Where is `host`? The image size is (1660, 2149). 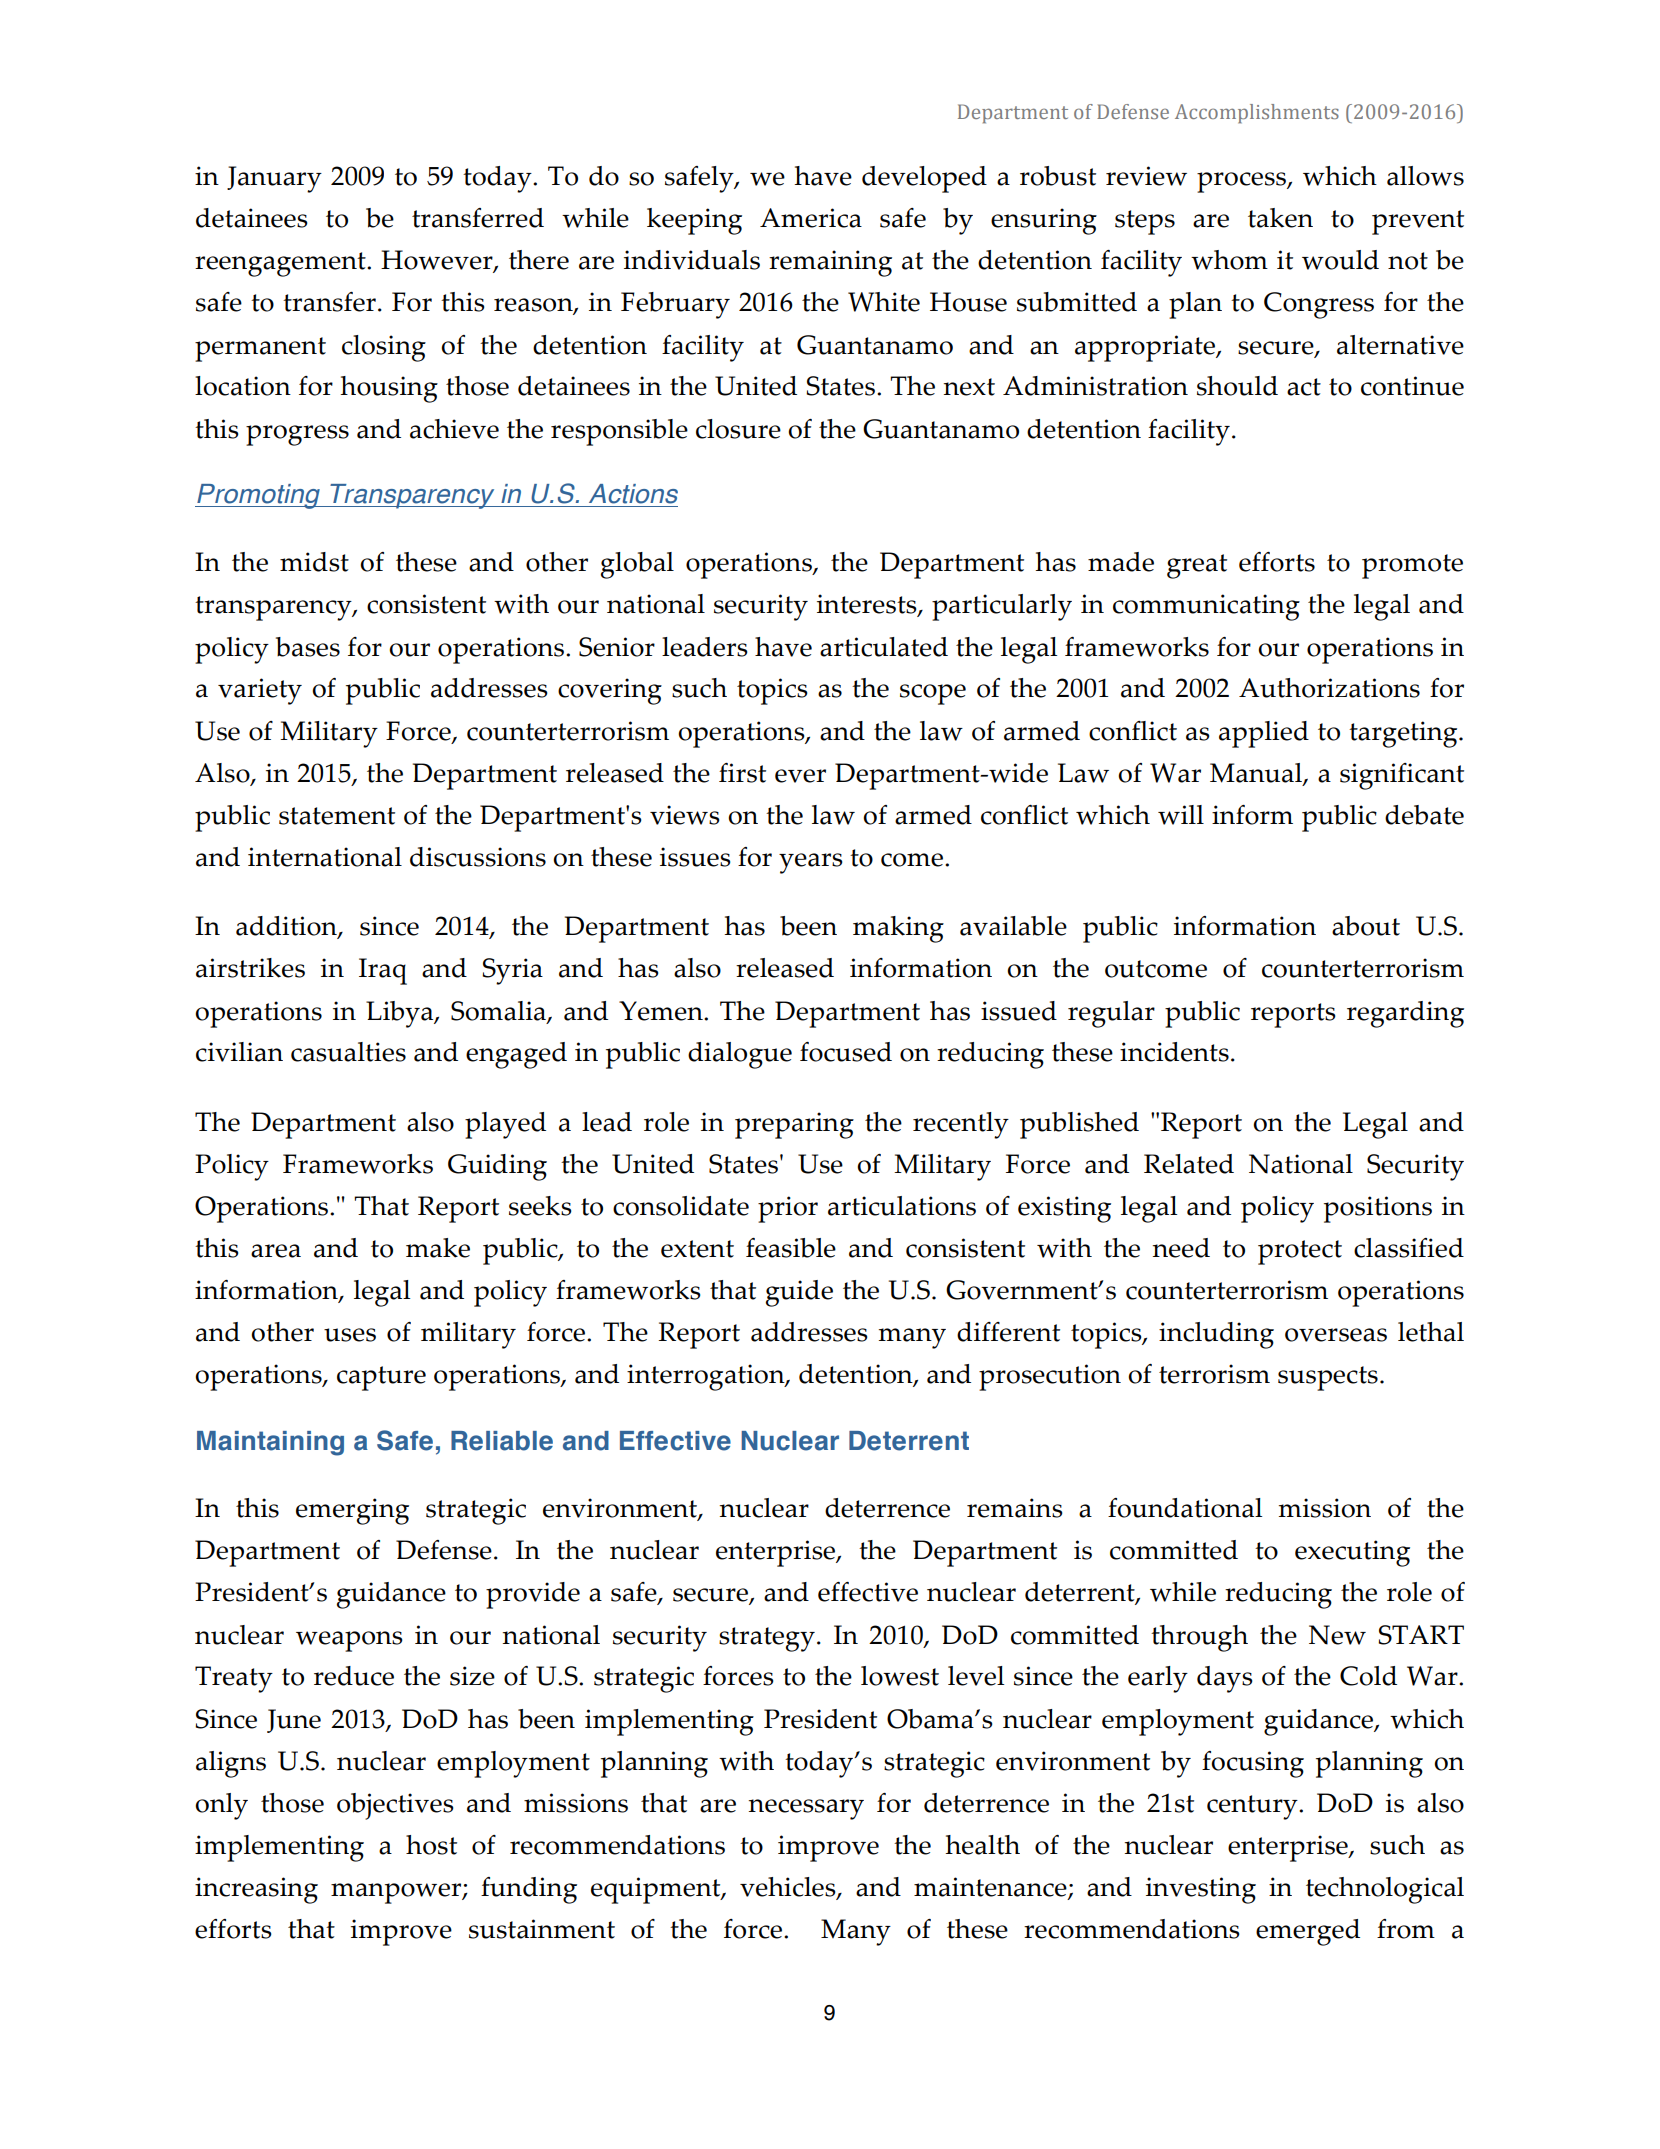 host is located at coordinates (431, 1845).
